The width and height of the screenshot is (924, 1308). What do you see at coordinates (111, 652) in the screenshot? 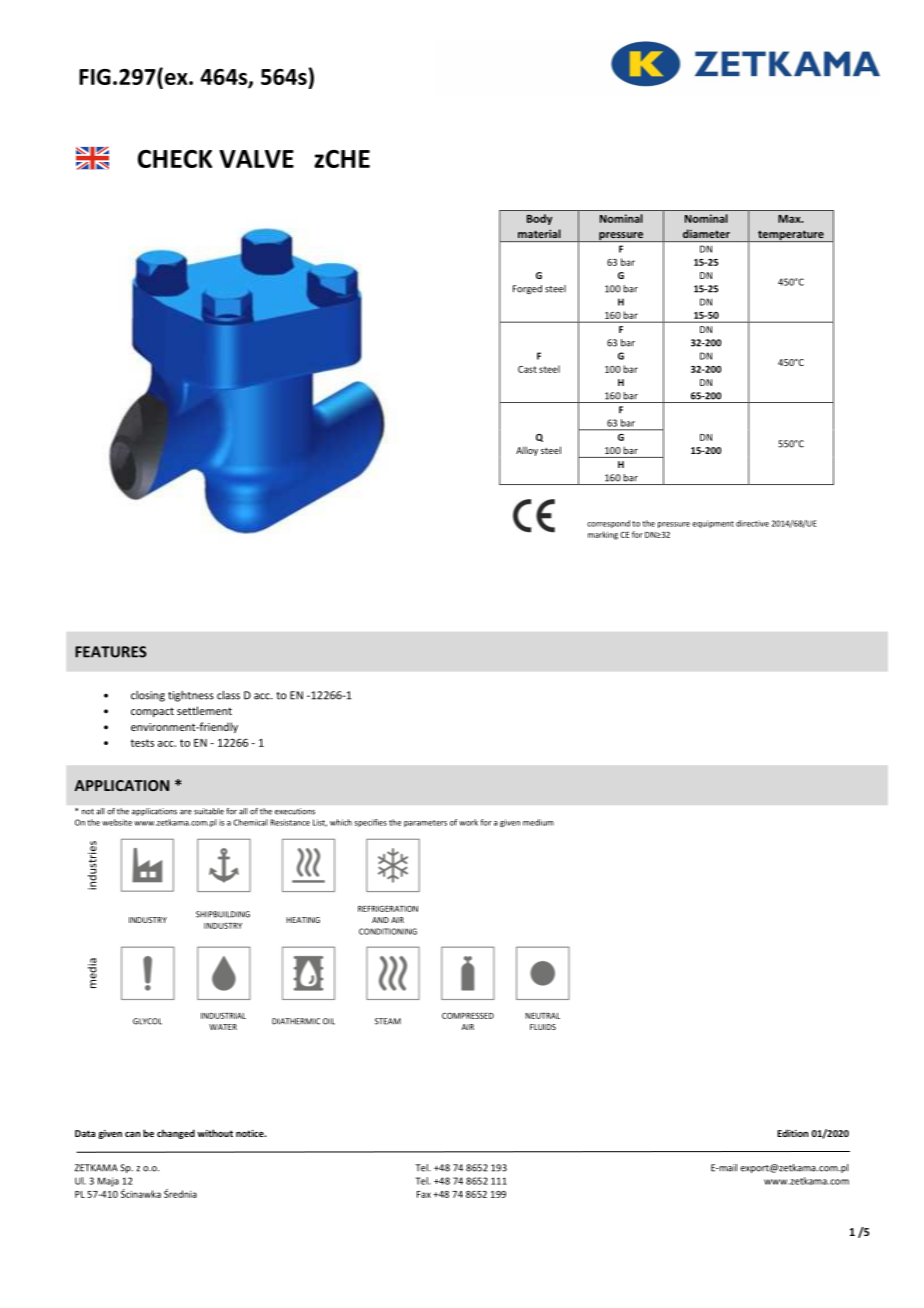
I see `FEATURES` at bounding box center [111, 652].
